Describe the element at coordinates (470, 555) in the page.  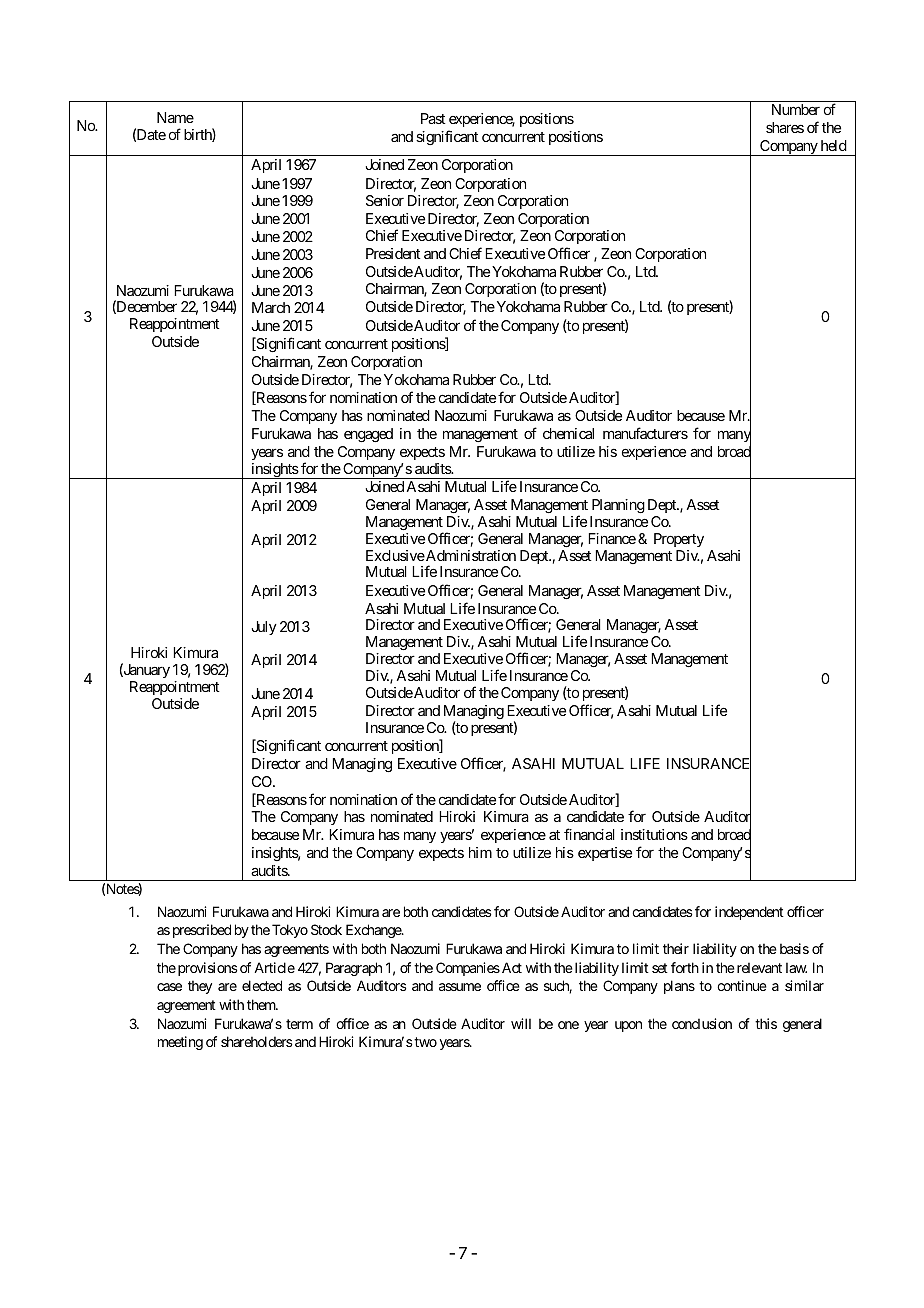
I see `Administration` at that location.
